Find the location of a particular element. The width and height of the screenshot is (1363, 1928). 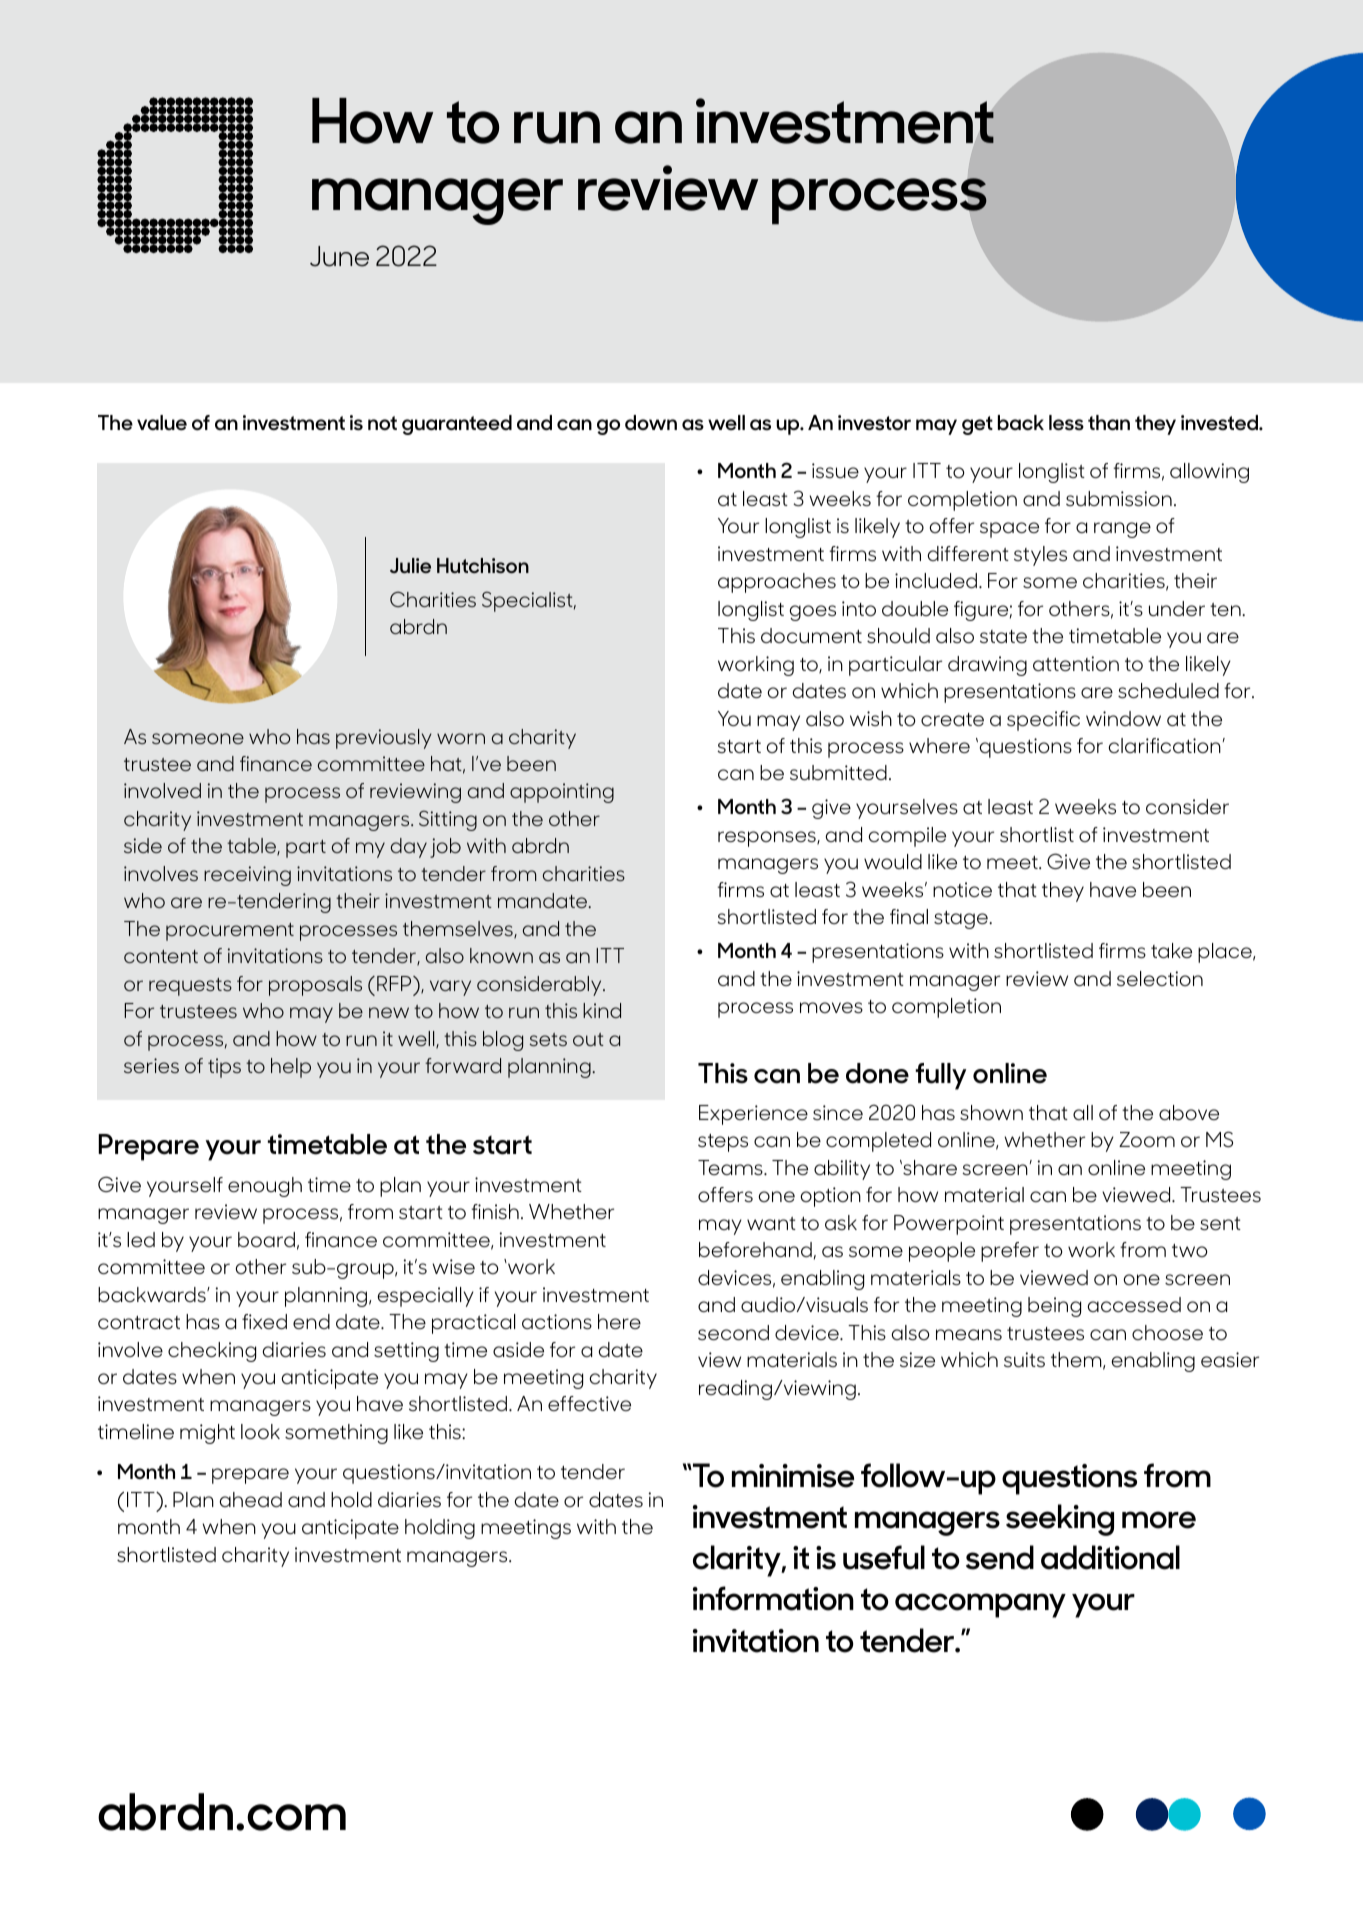

board is located at coordinates (266, 1239).
